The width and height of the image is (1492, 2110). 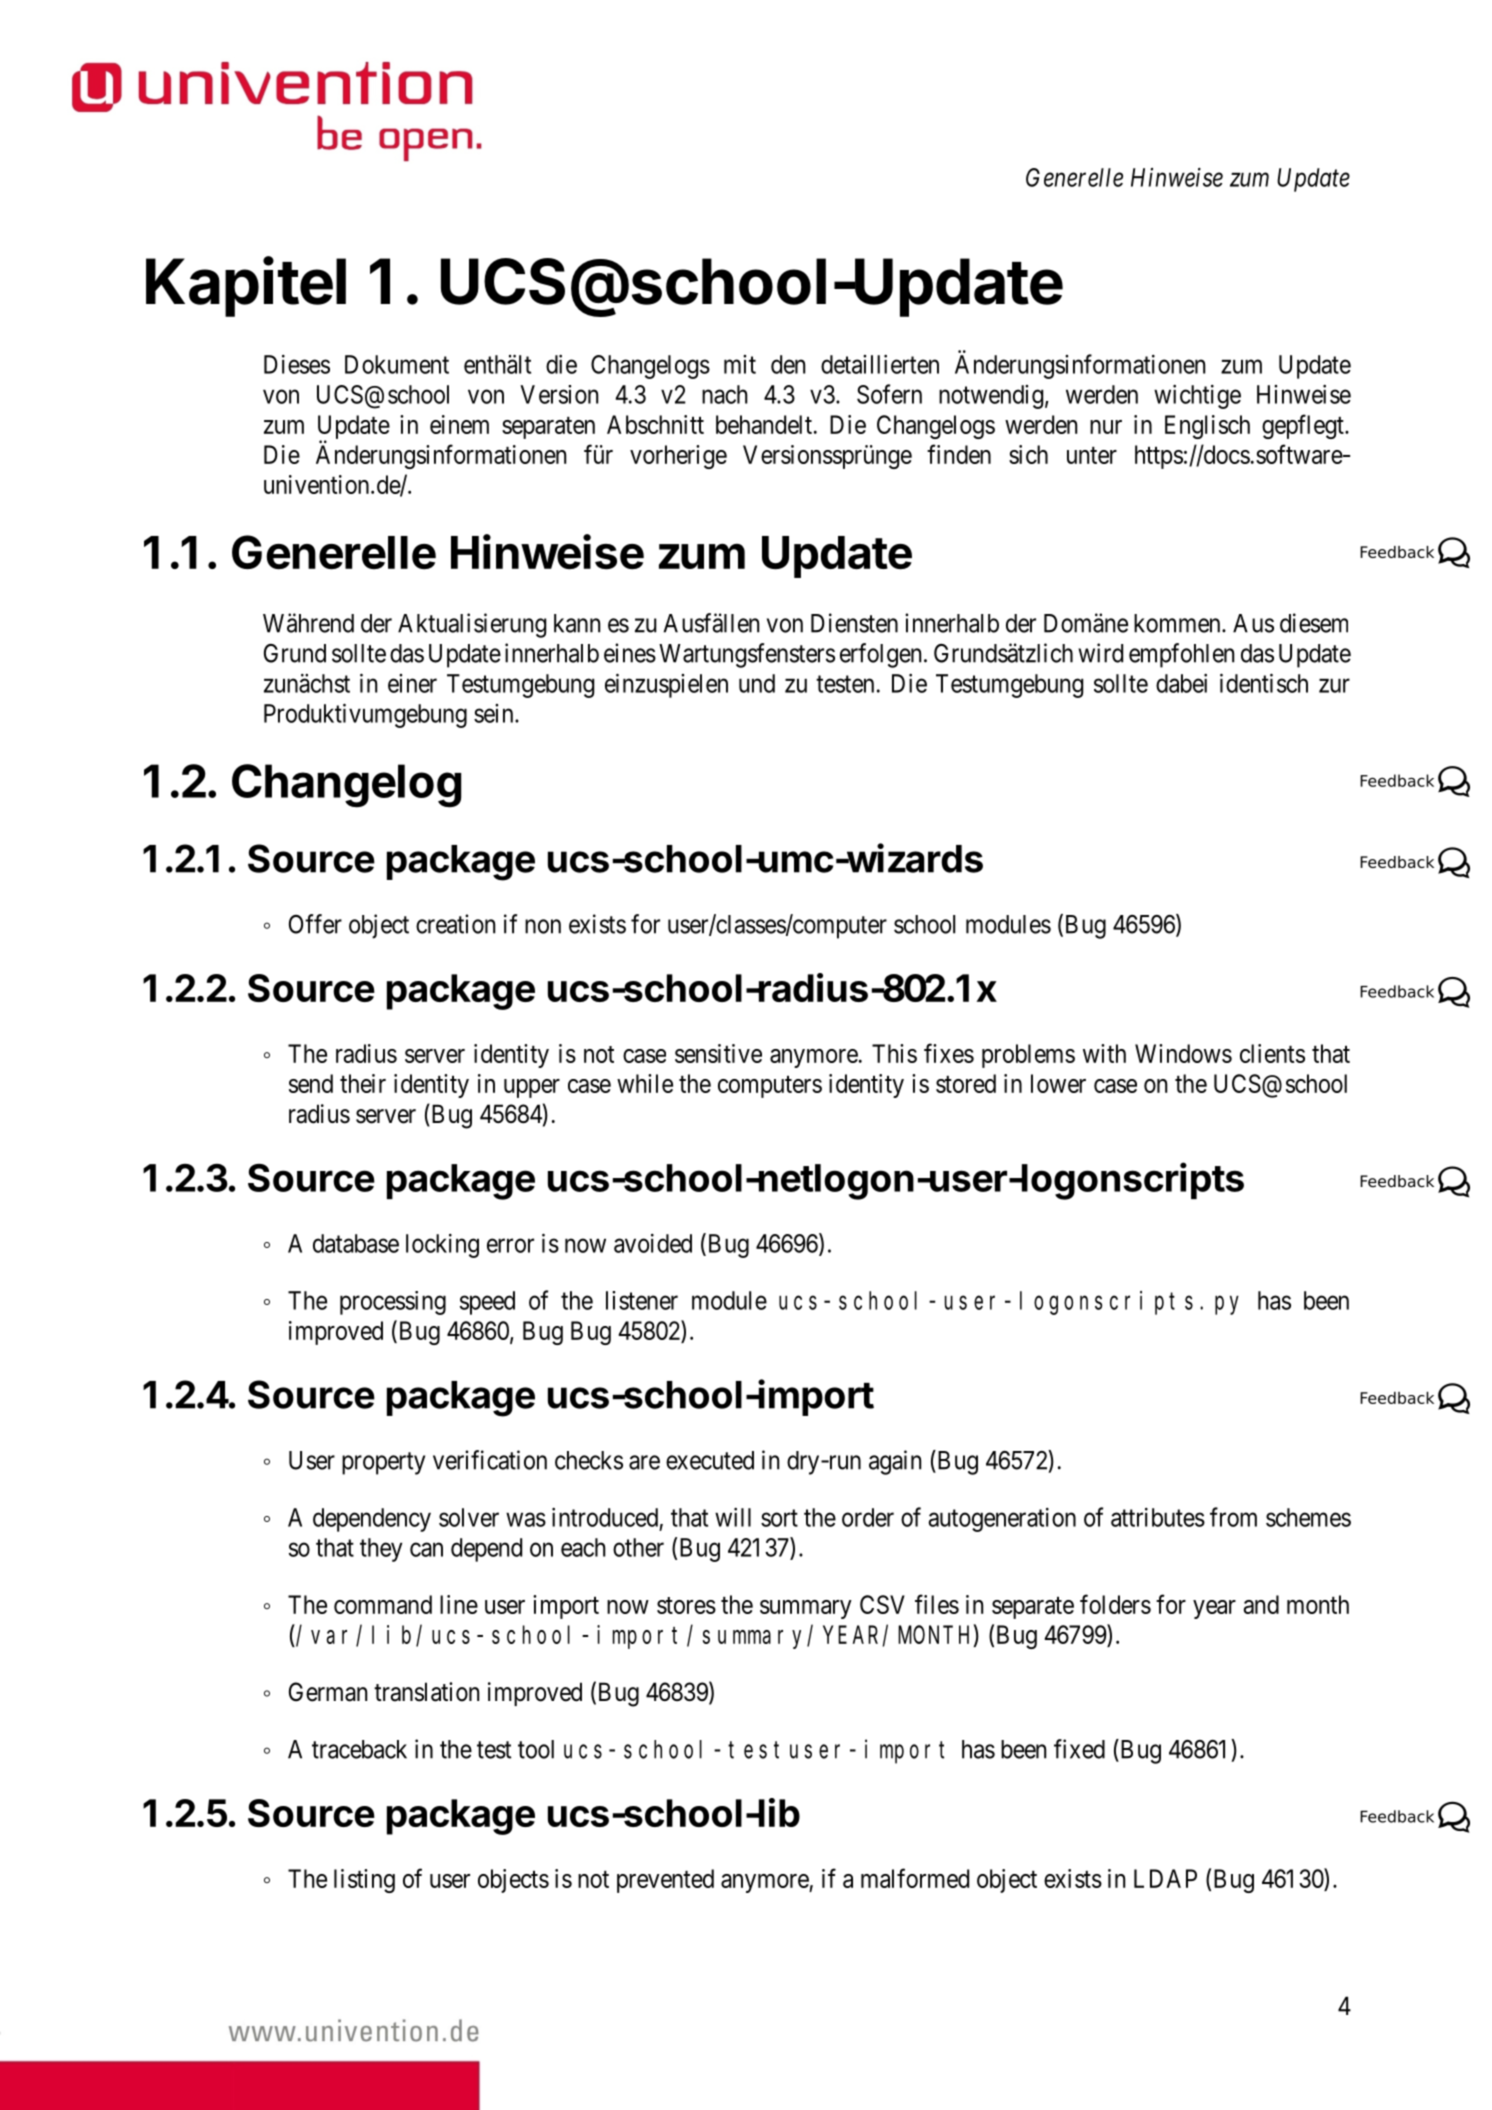 What do you see at coordinates (1165, 1878) in the image?
I see `LDAP` at bounding box center [1165, 1878].
